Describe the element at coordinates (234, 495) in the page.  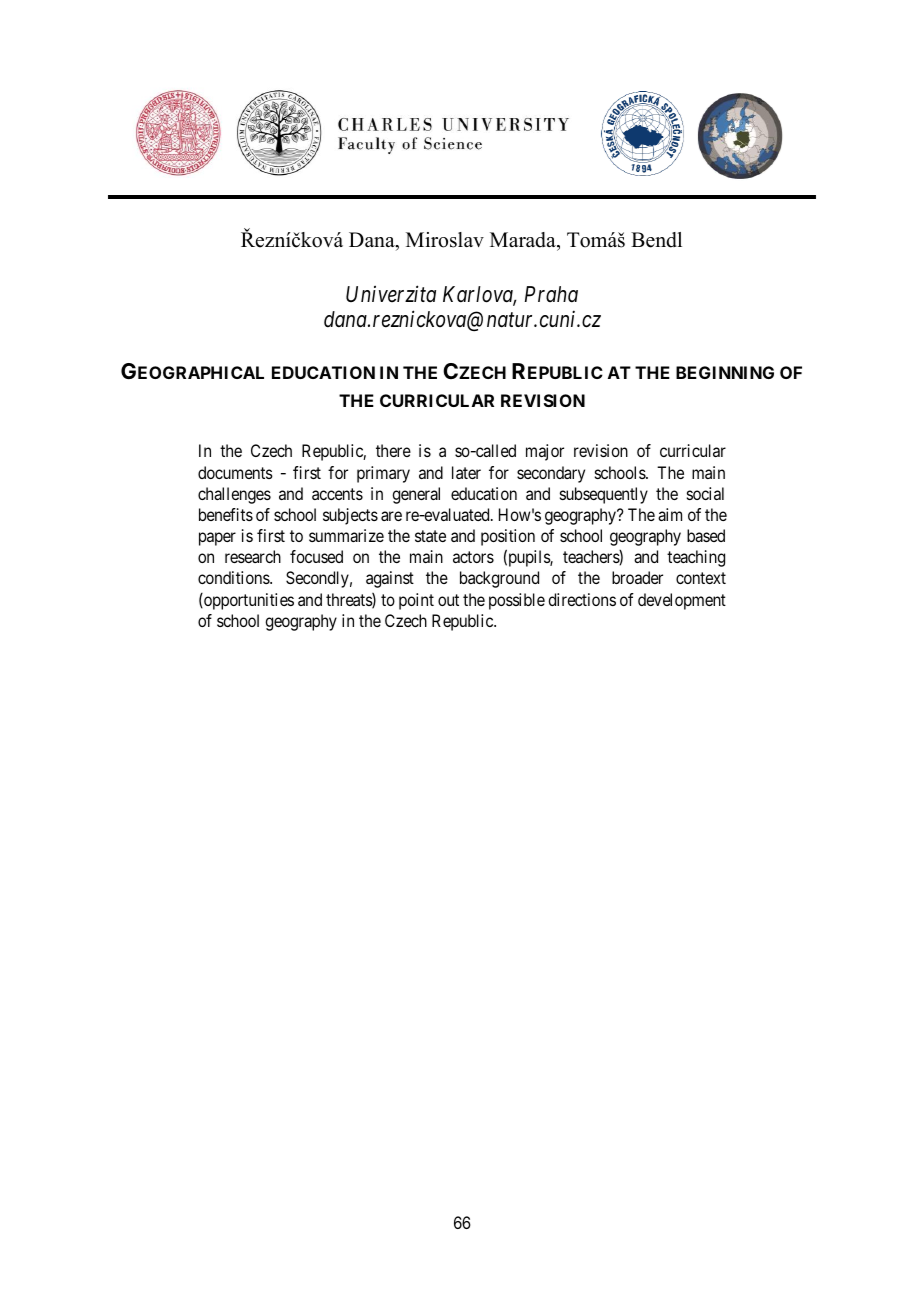
I see `challenges` at that location.
